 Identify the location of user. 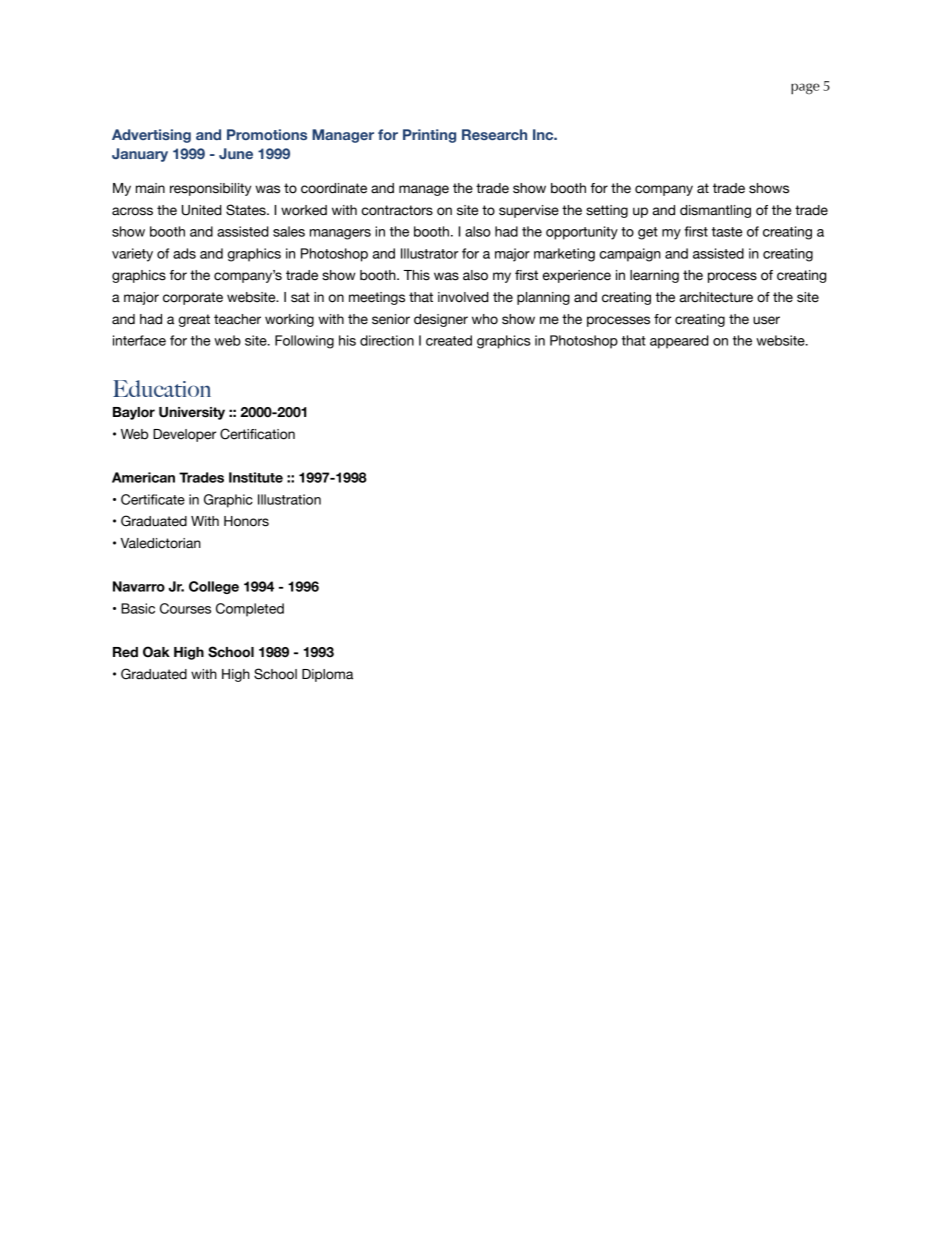
(766, 320).
